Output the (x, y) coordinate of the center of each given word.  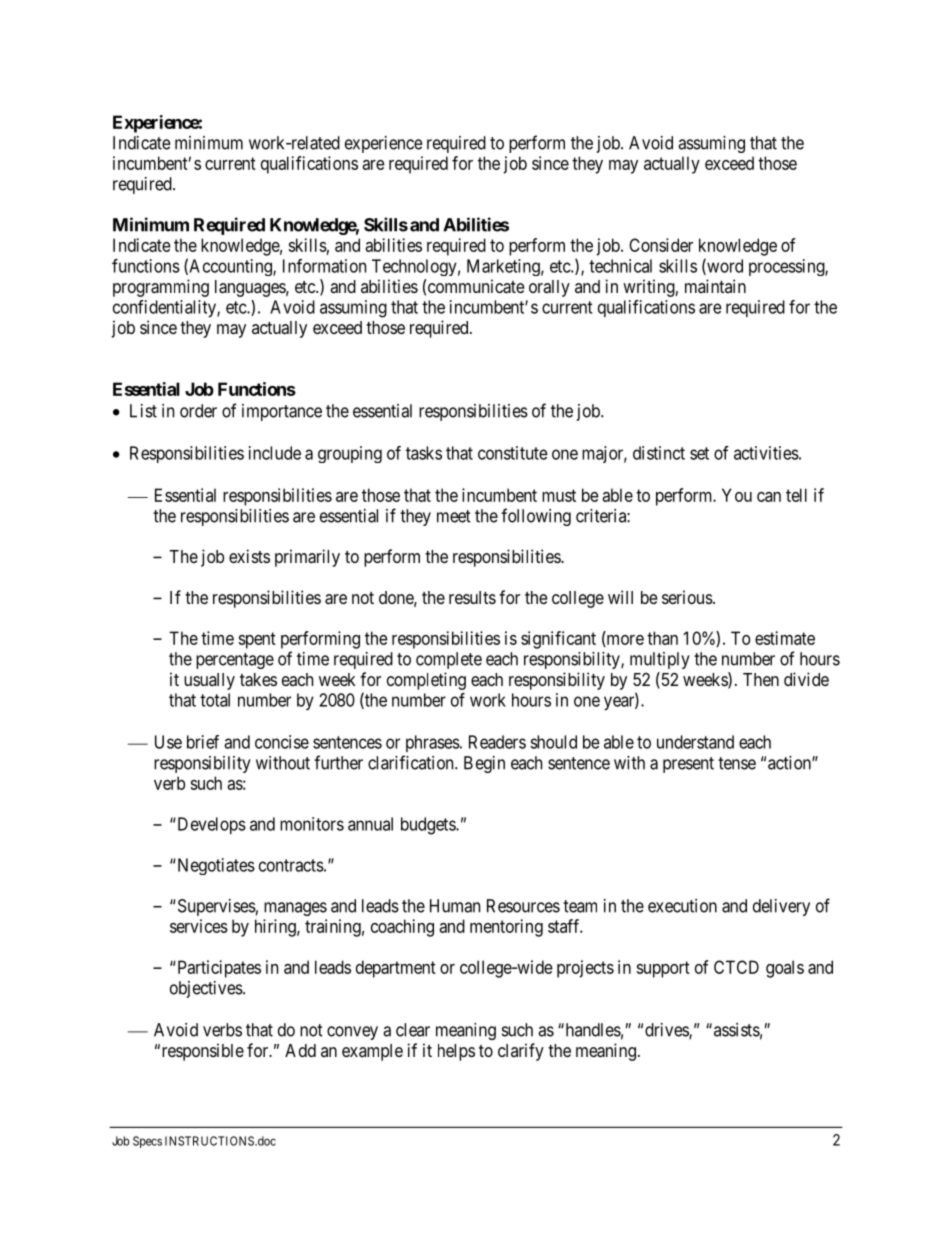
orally (549, 288)
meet (454, 516)
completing (426, 681)
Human (455, 906)
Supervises (215, 907)
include (275, 453)
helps (456, 1052)
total (215, 700)
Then (761, 679)
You (737, 495)
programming (161, 288)
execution (682, 906)
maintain (715, 286)
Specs (147, 1142)
